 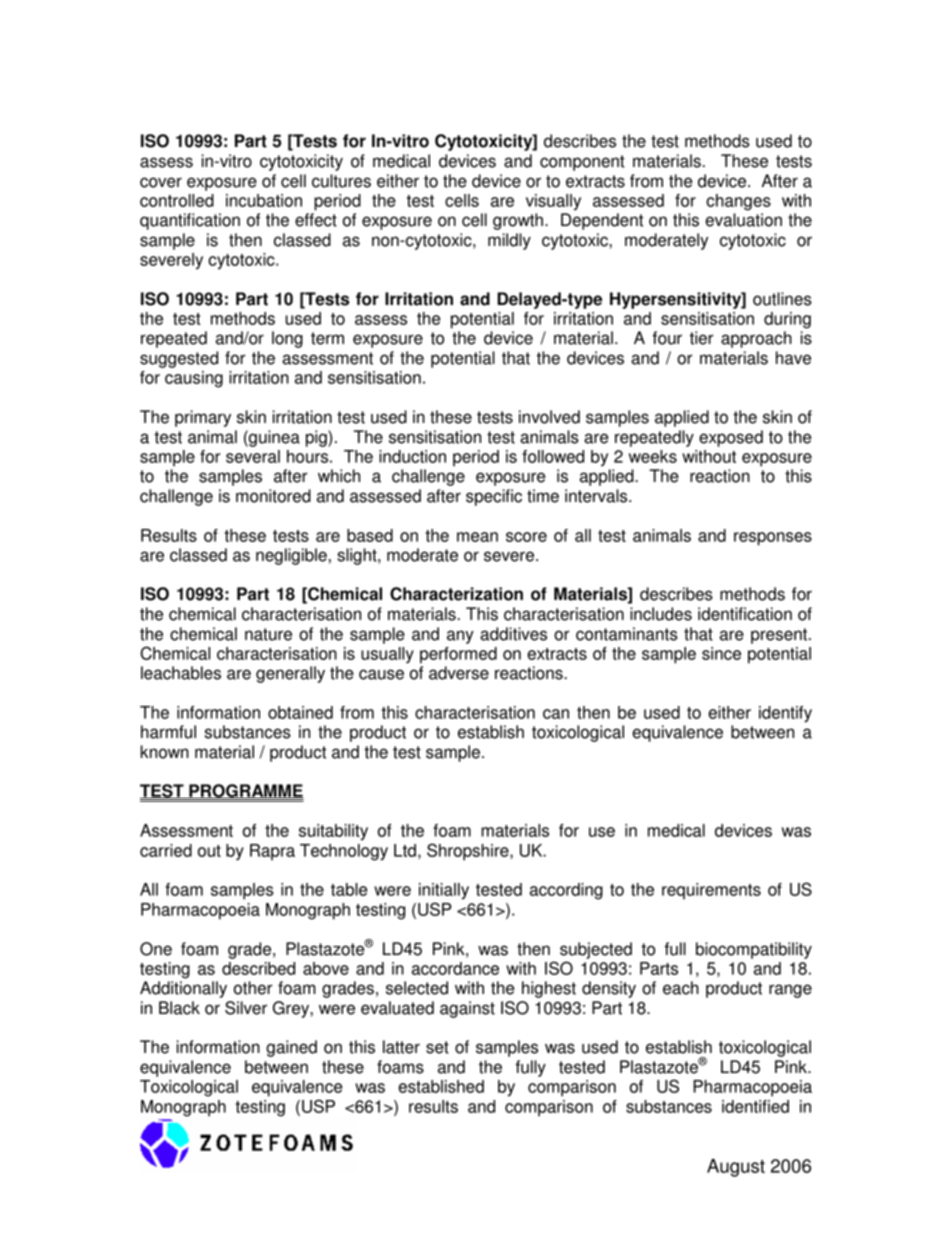 What do you see at coordinates (711, 891) in the document?
I see `requirements` at bounding box center [711, 891].
